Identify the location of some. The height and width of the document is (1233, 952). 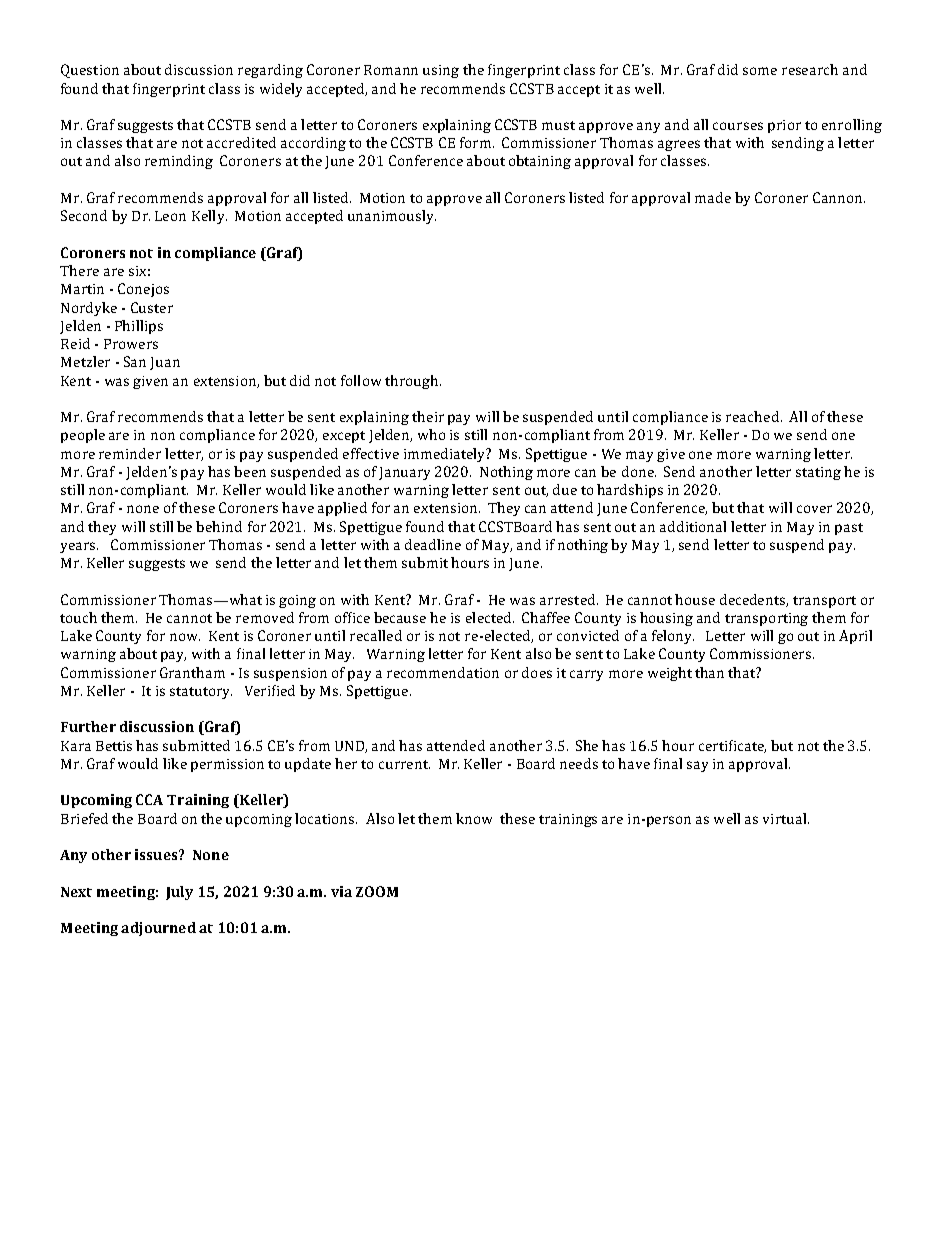
(760, 71).
